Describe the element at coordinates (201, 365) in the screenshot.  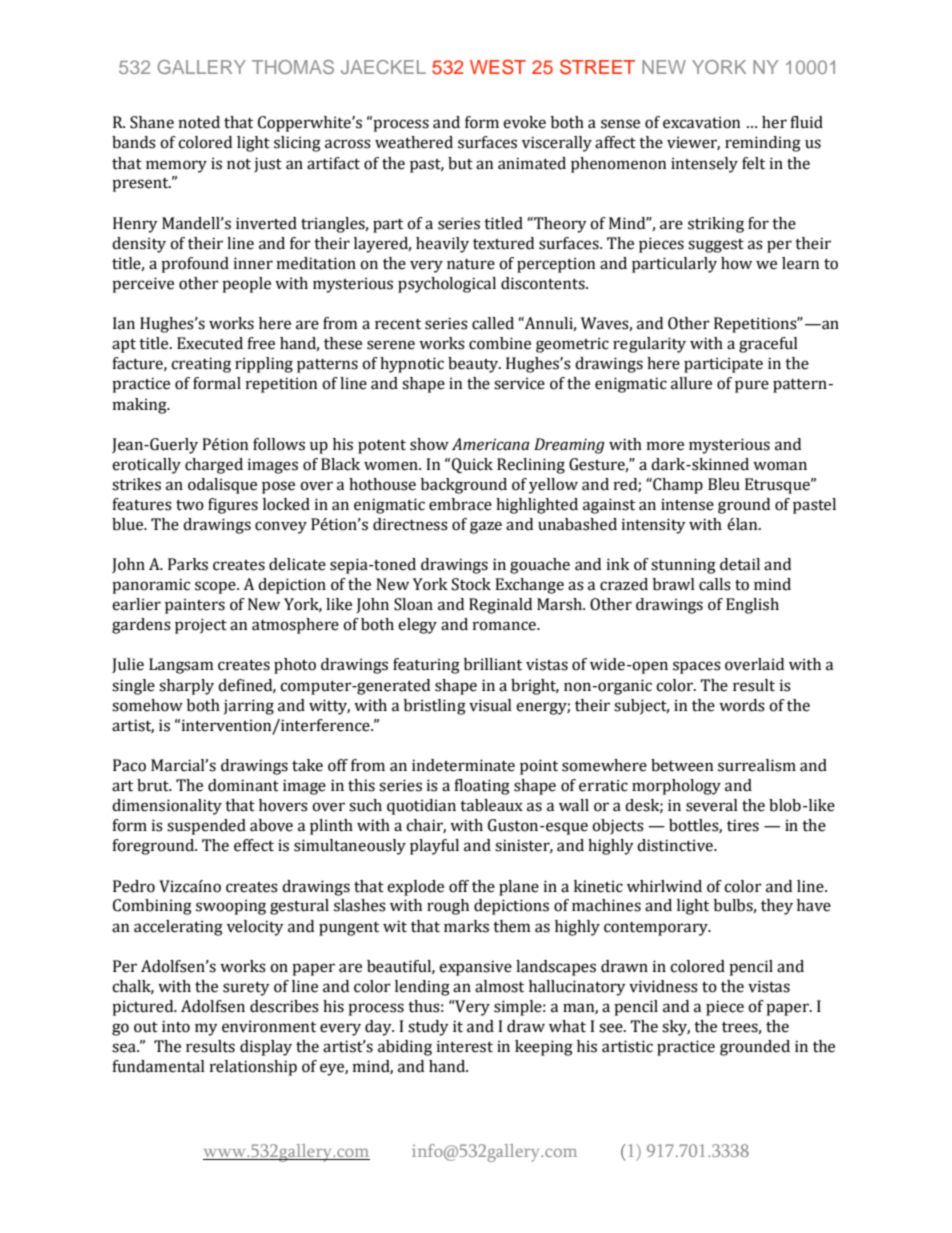
I see `creating` at that location.
